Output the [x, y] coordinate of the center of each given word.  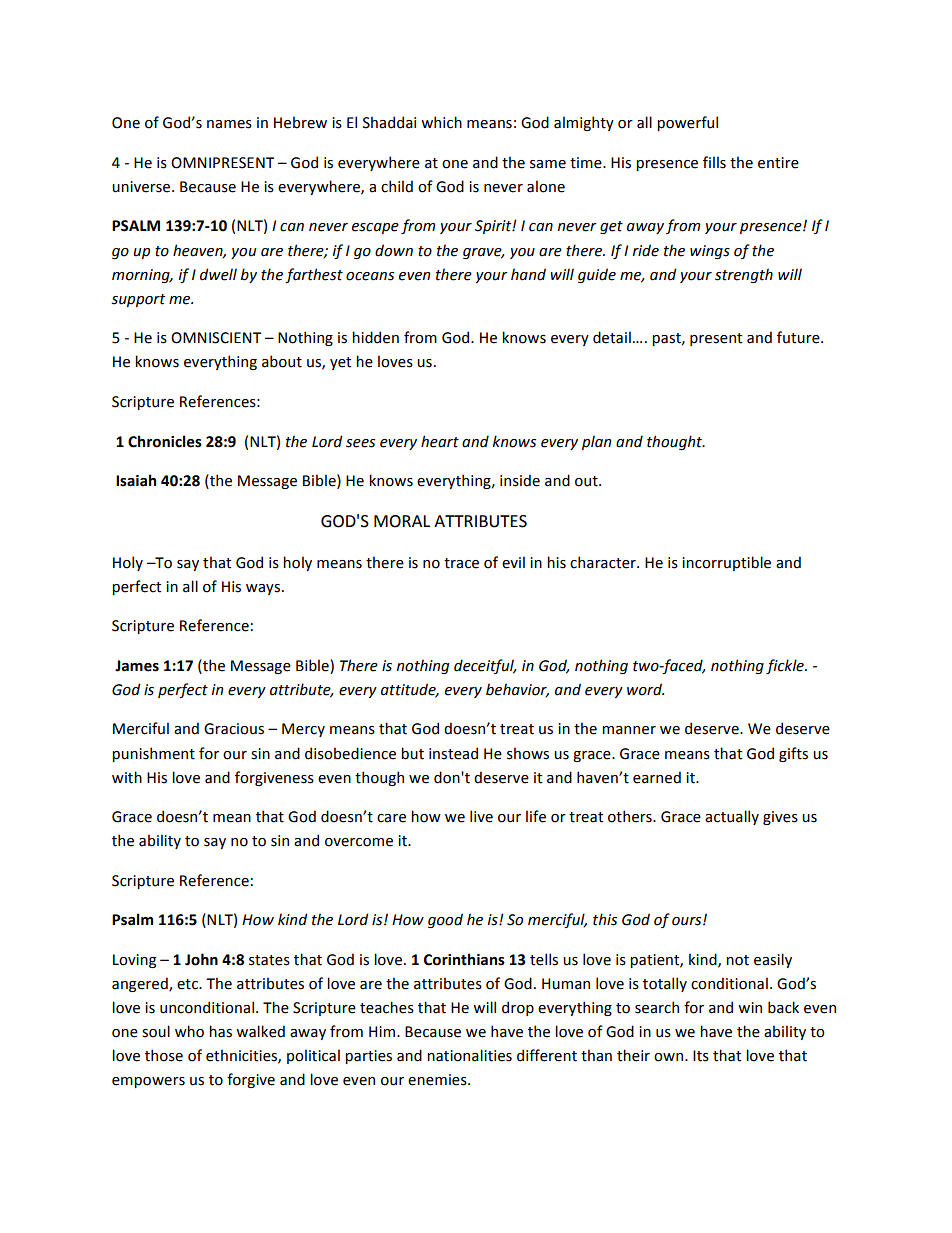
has [220, 1031]
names [229, 124]
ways [263, 589]
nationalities [469, 1055]
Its [701, 1056]
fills [714, 162]
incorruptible [726, 563]
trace [461, 563]
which [441, 122]
